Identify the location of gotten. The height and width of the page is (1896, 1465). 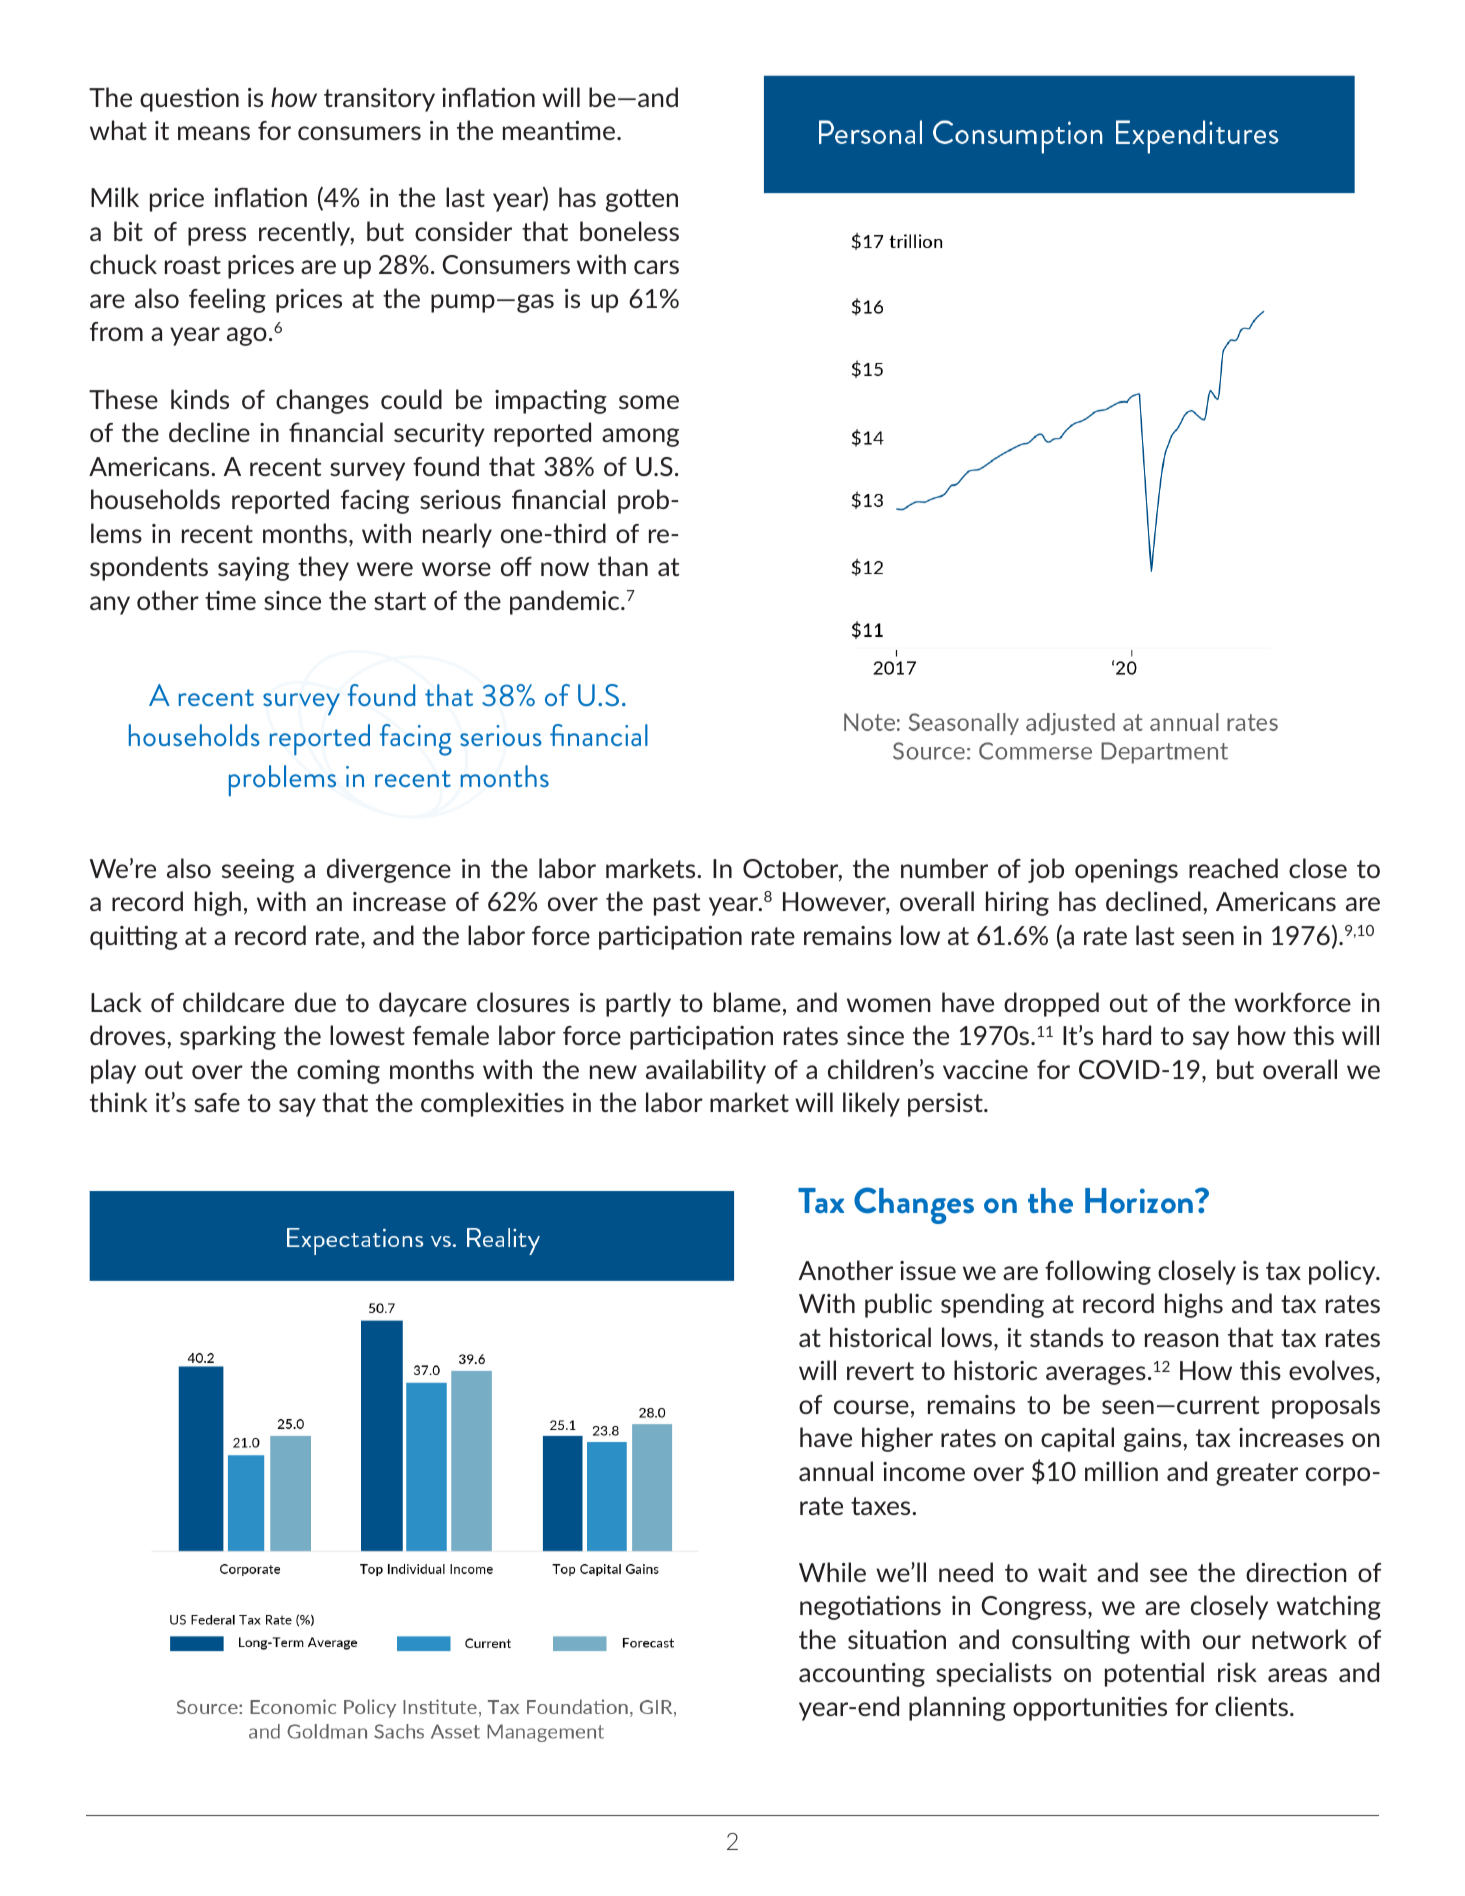
(642, 200).
